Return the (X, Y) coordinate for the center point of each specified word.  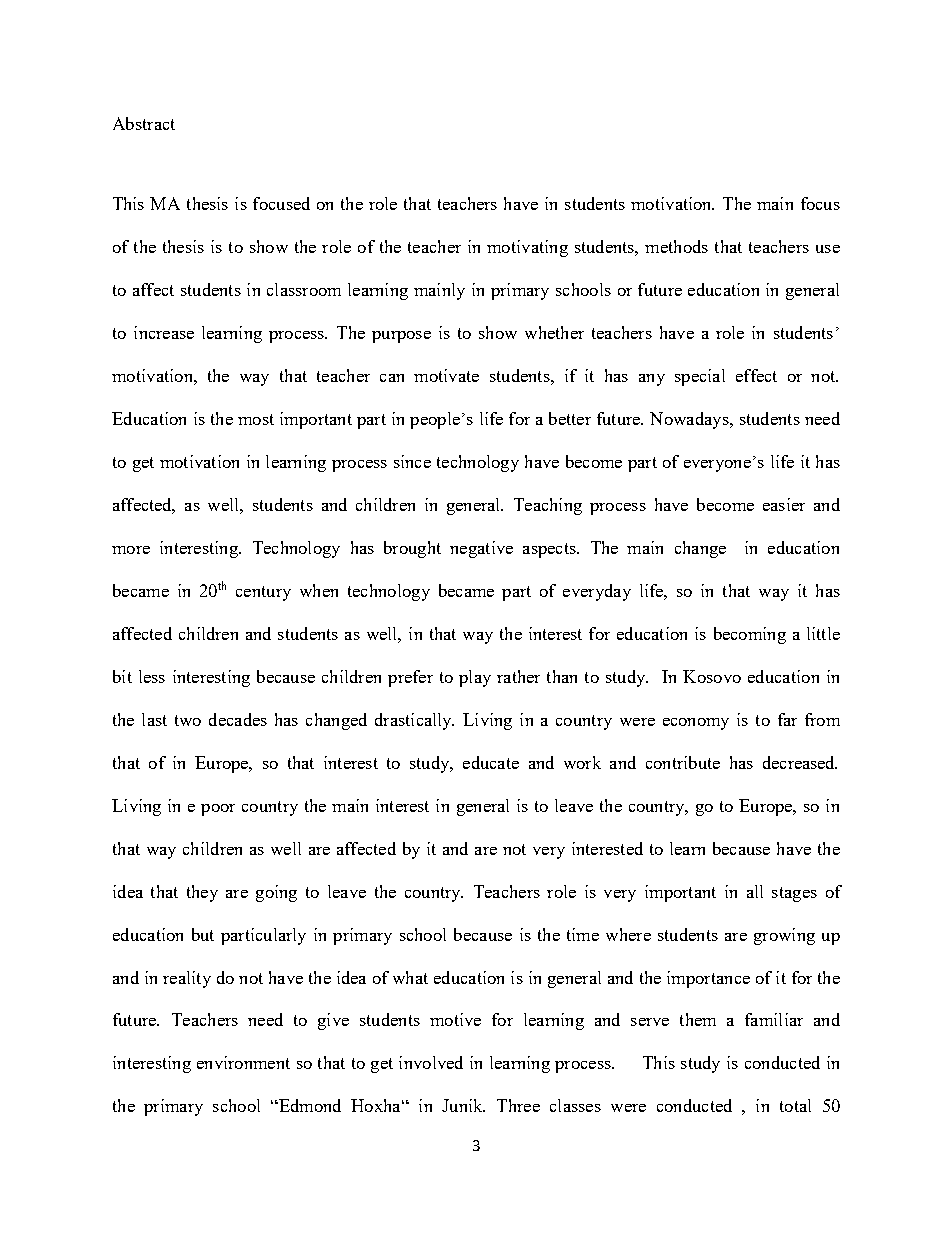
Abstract (144, 123)
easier (784, 504)
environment (243, 1062)
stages (794, 894)
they (202, 893)
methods (676, 246)
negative (481, 549)
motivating (527, 248)
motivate (446, 375)
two (188, 720)
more (131, 550)
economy (696, 724)
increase (164, 332)
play (475, 678)
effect (756, 375)
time (583, 934)
